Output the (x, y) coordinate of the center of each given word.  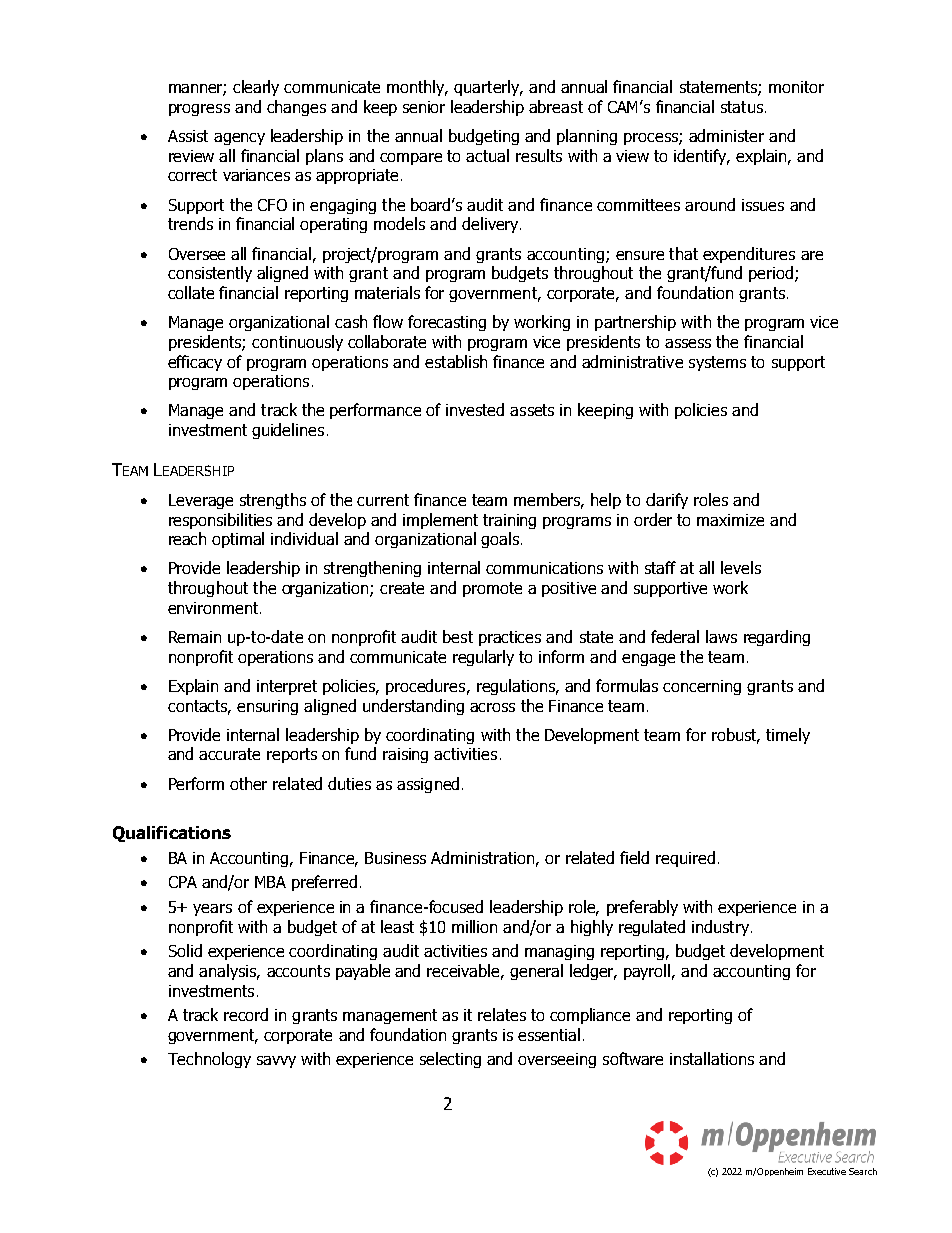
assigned (428, 785)
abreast (556, 106)
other (248, 783)
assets (532, 410)
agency (239, 139)
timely (788, 736)
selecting (450, 1060)
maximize (730, 520)
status (742, 107)
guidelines (288, 431)
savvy (276, 1062)
